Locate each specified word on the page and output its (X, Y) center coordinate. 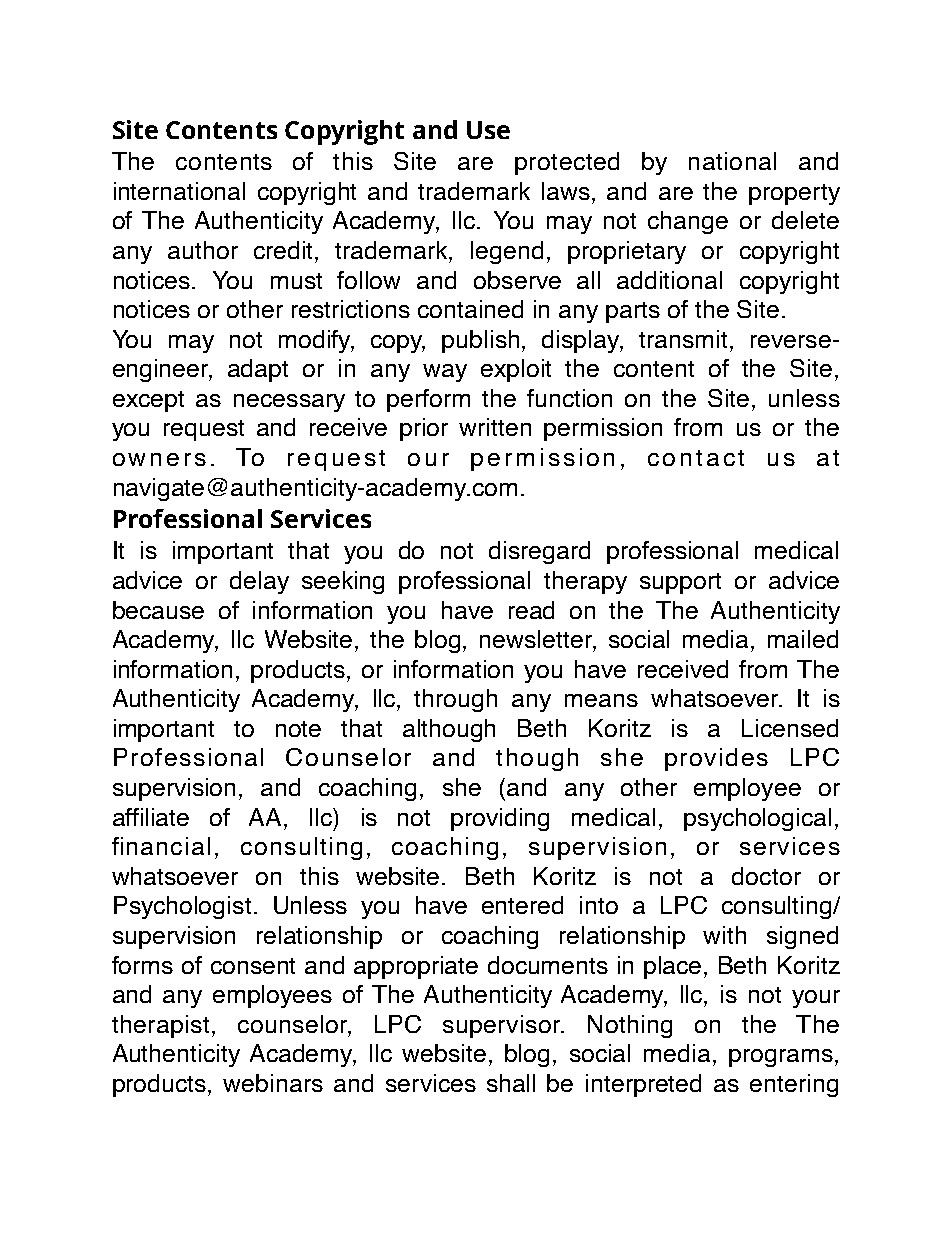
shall (511, 1083)
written (495, 427)
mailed (803, 639)
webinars (273, 1083)
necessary (289, 403)
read (531, 610)
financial (161, 846)
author (203, 250)
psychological (757, 819)
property (794, 194)
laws (566, 191)
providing (500, 819)
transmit (683, 339)
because (158, 610)
